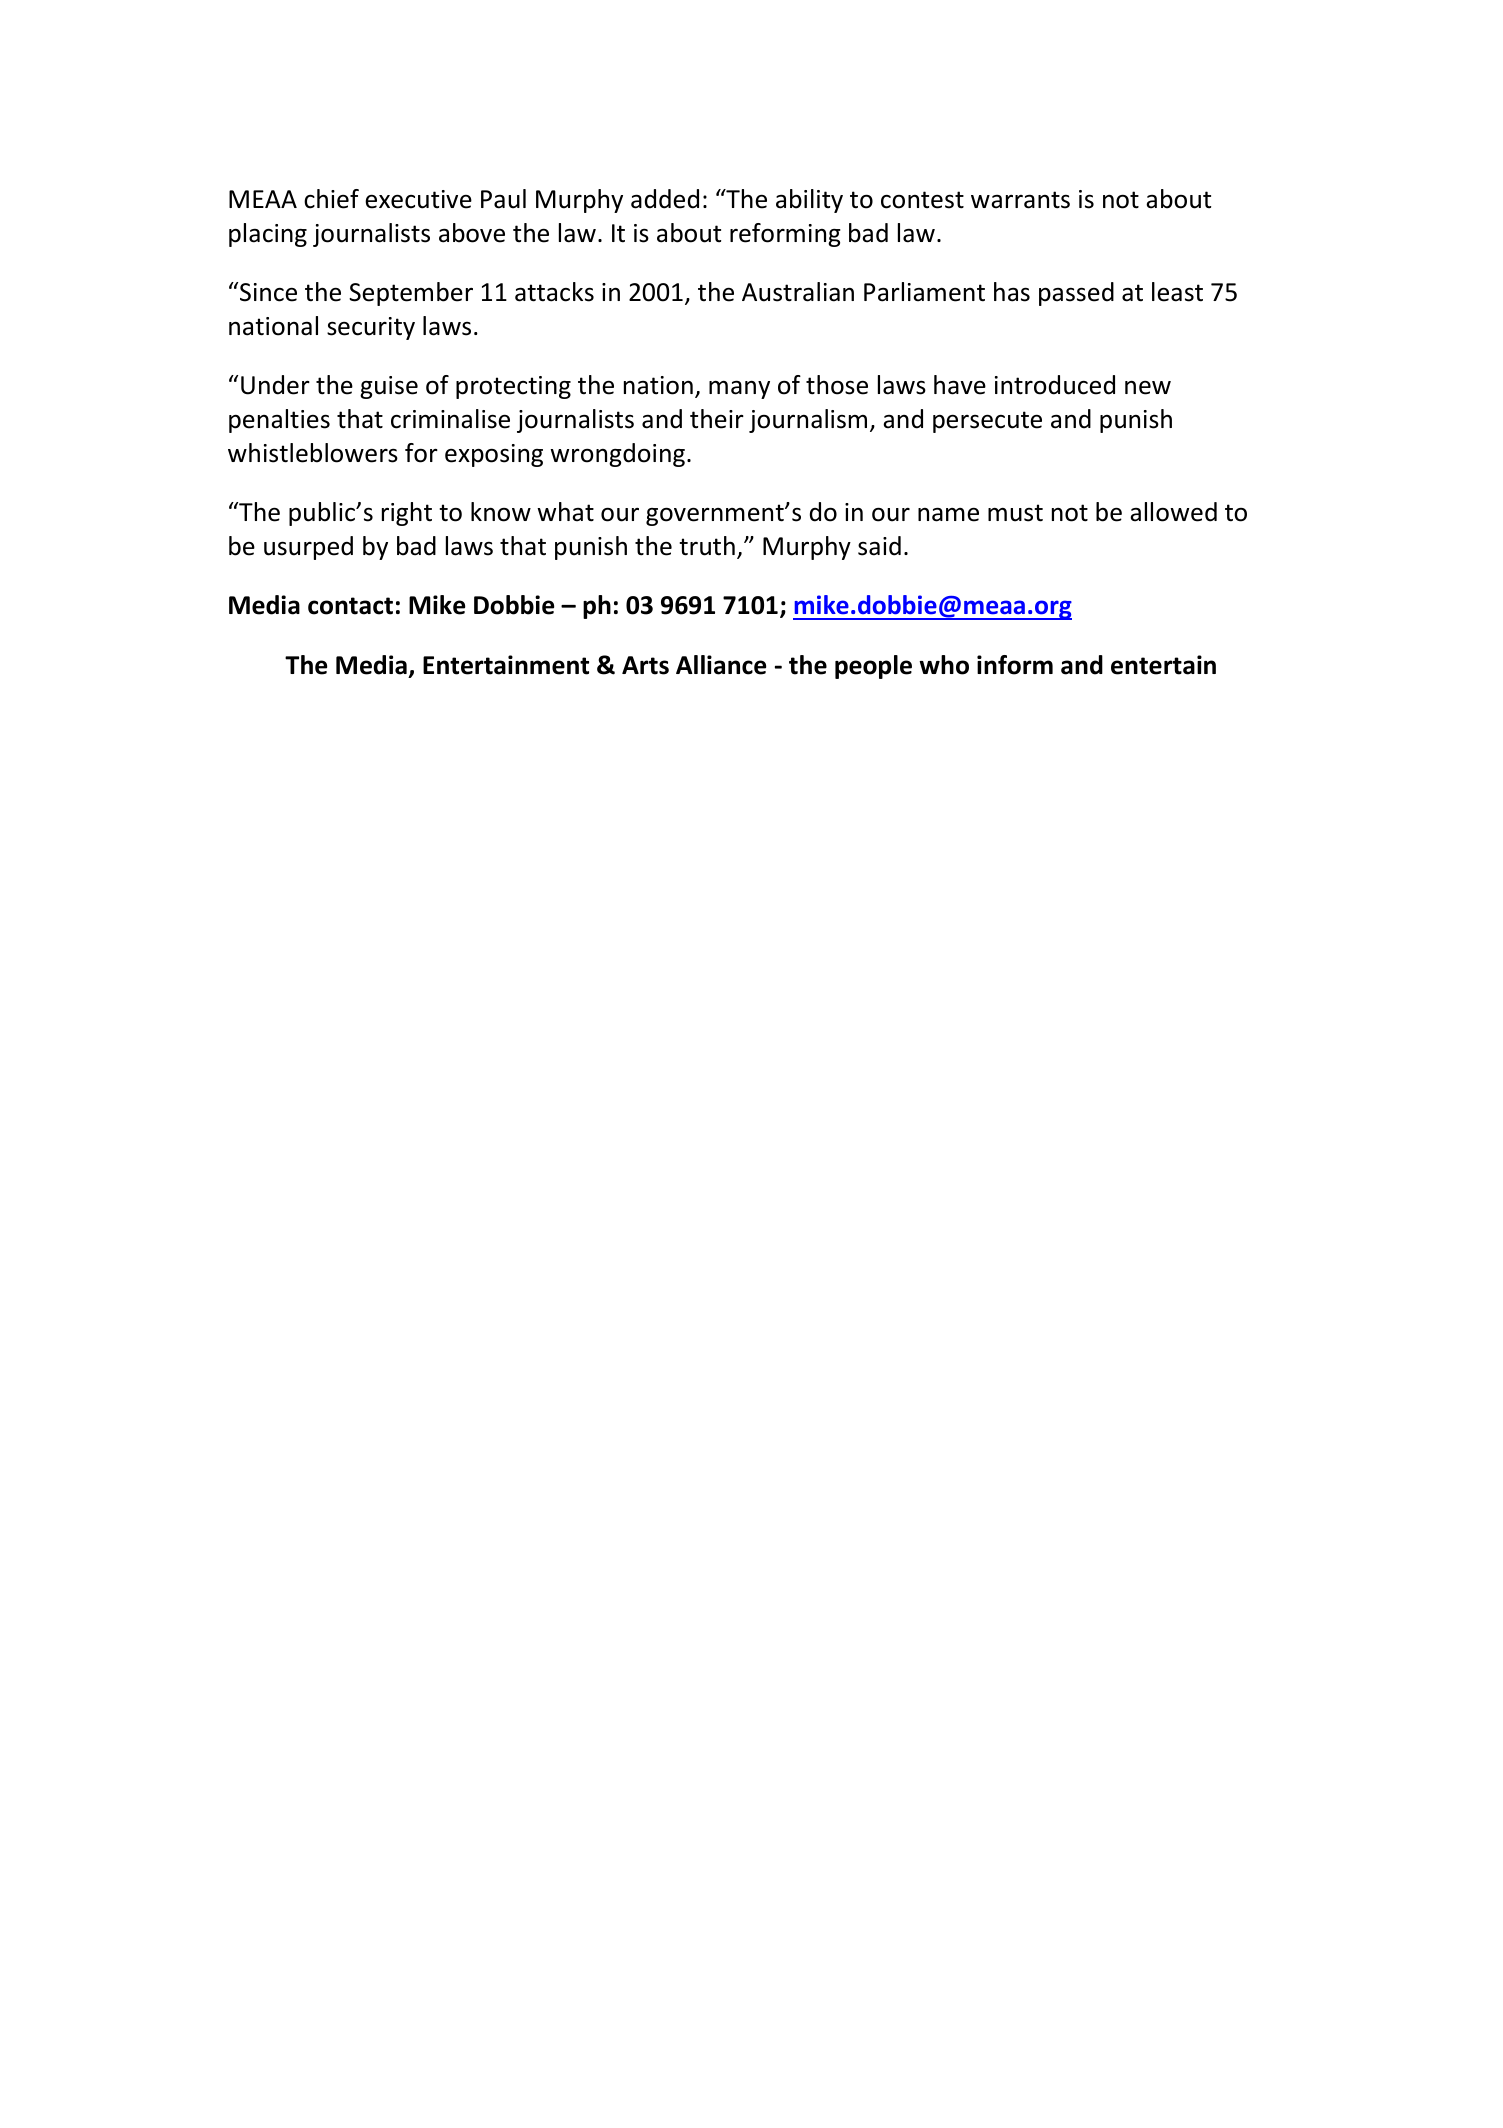 The height and width of the image is (2128, 1503). I want to click on guise, so click(389, 387).
